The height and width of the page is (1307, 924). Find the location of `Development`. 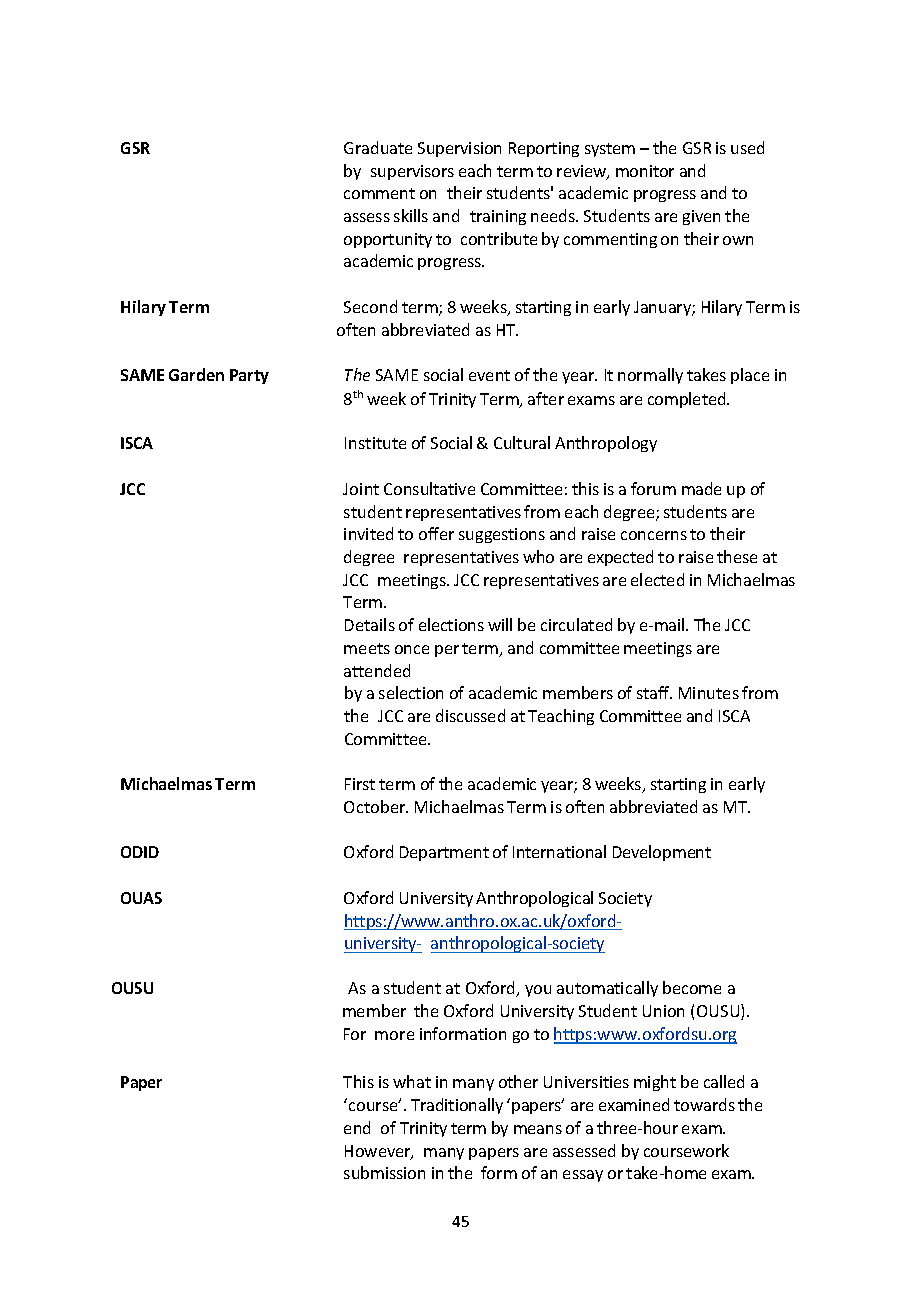

Development is located at coordinates (662, 853).
